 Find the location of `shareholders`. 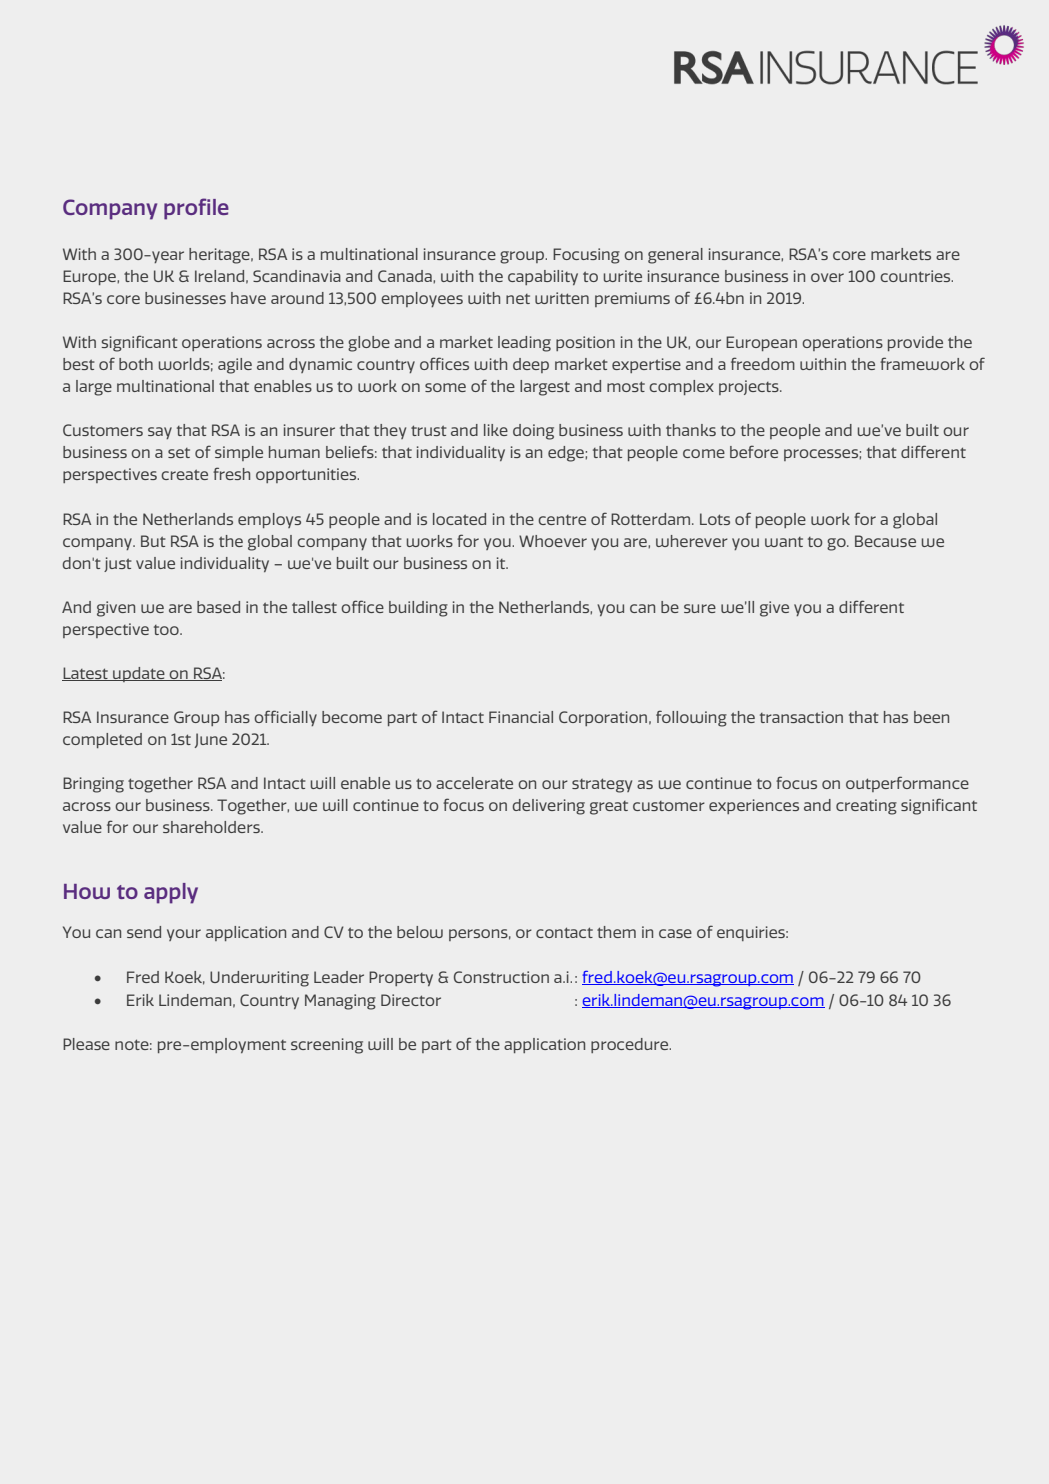

shareholders is located at coordinates (212, 827).
